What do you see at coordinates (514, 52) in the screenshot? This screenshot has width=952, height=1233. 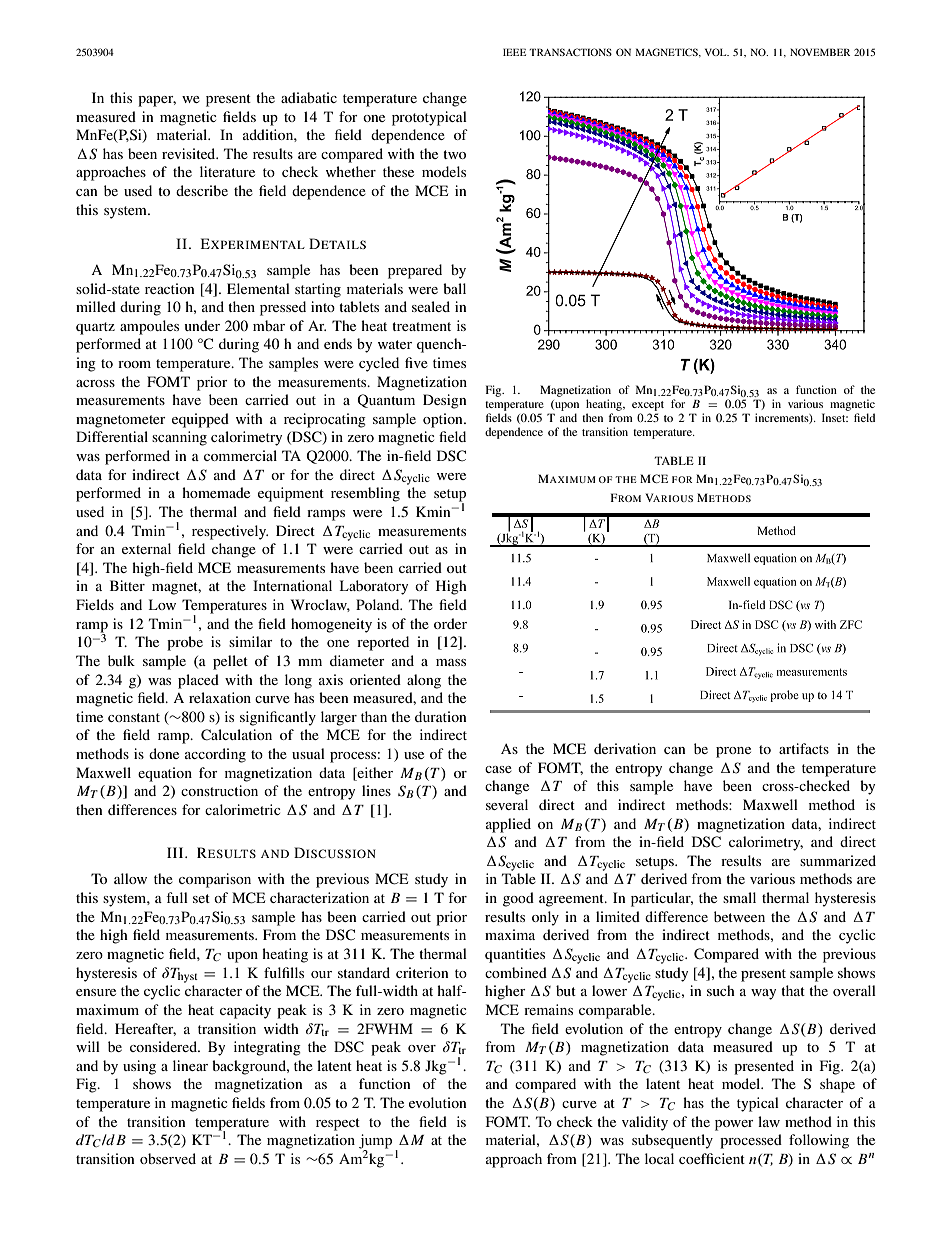 I see `IEEE` at bounding box center [514, 52].
